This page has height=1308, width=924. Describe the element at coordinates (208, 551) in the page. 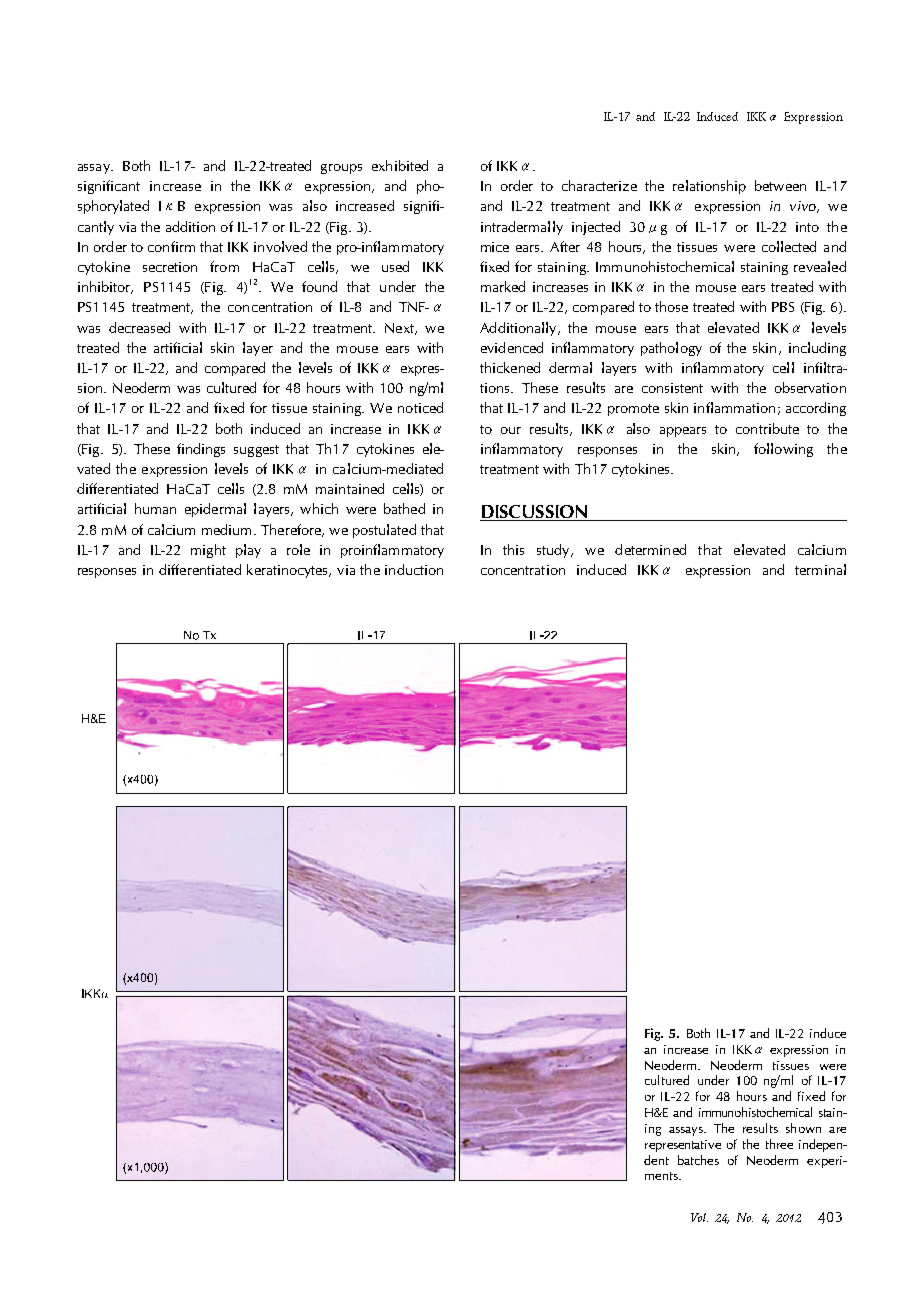

I see `might` at that location.
